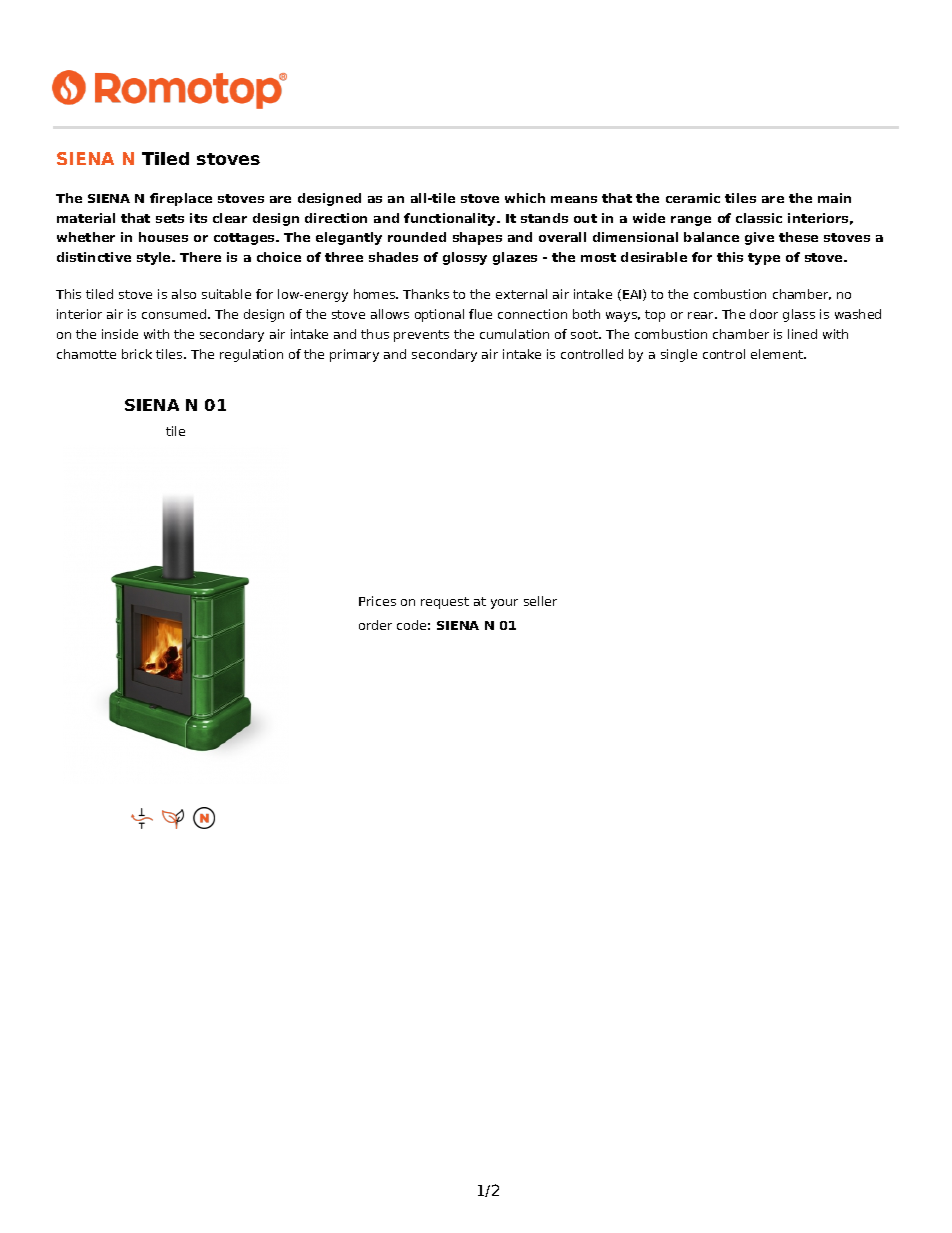  What do you see at coordinates (375, 625) in the screenshot?
I see `order` at bounding box center [375, 625].
